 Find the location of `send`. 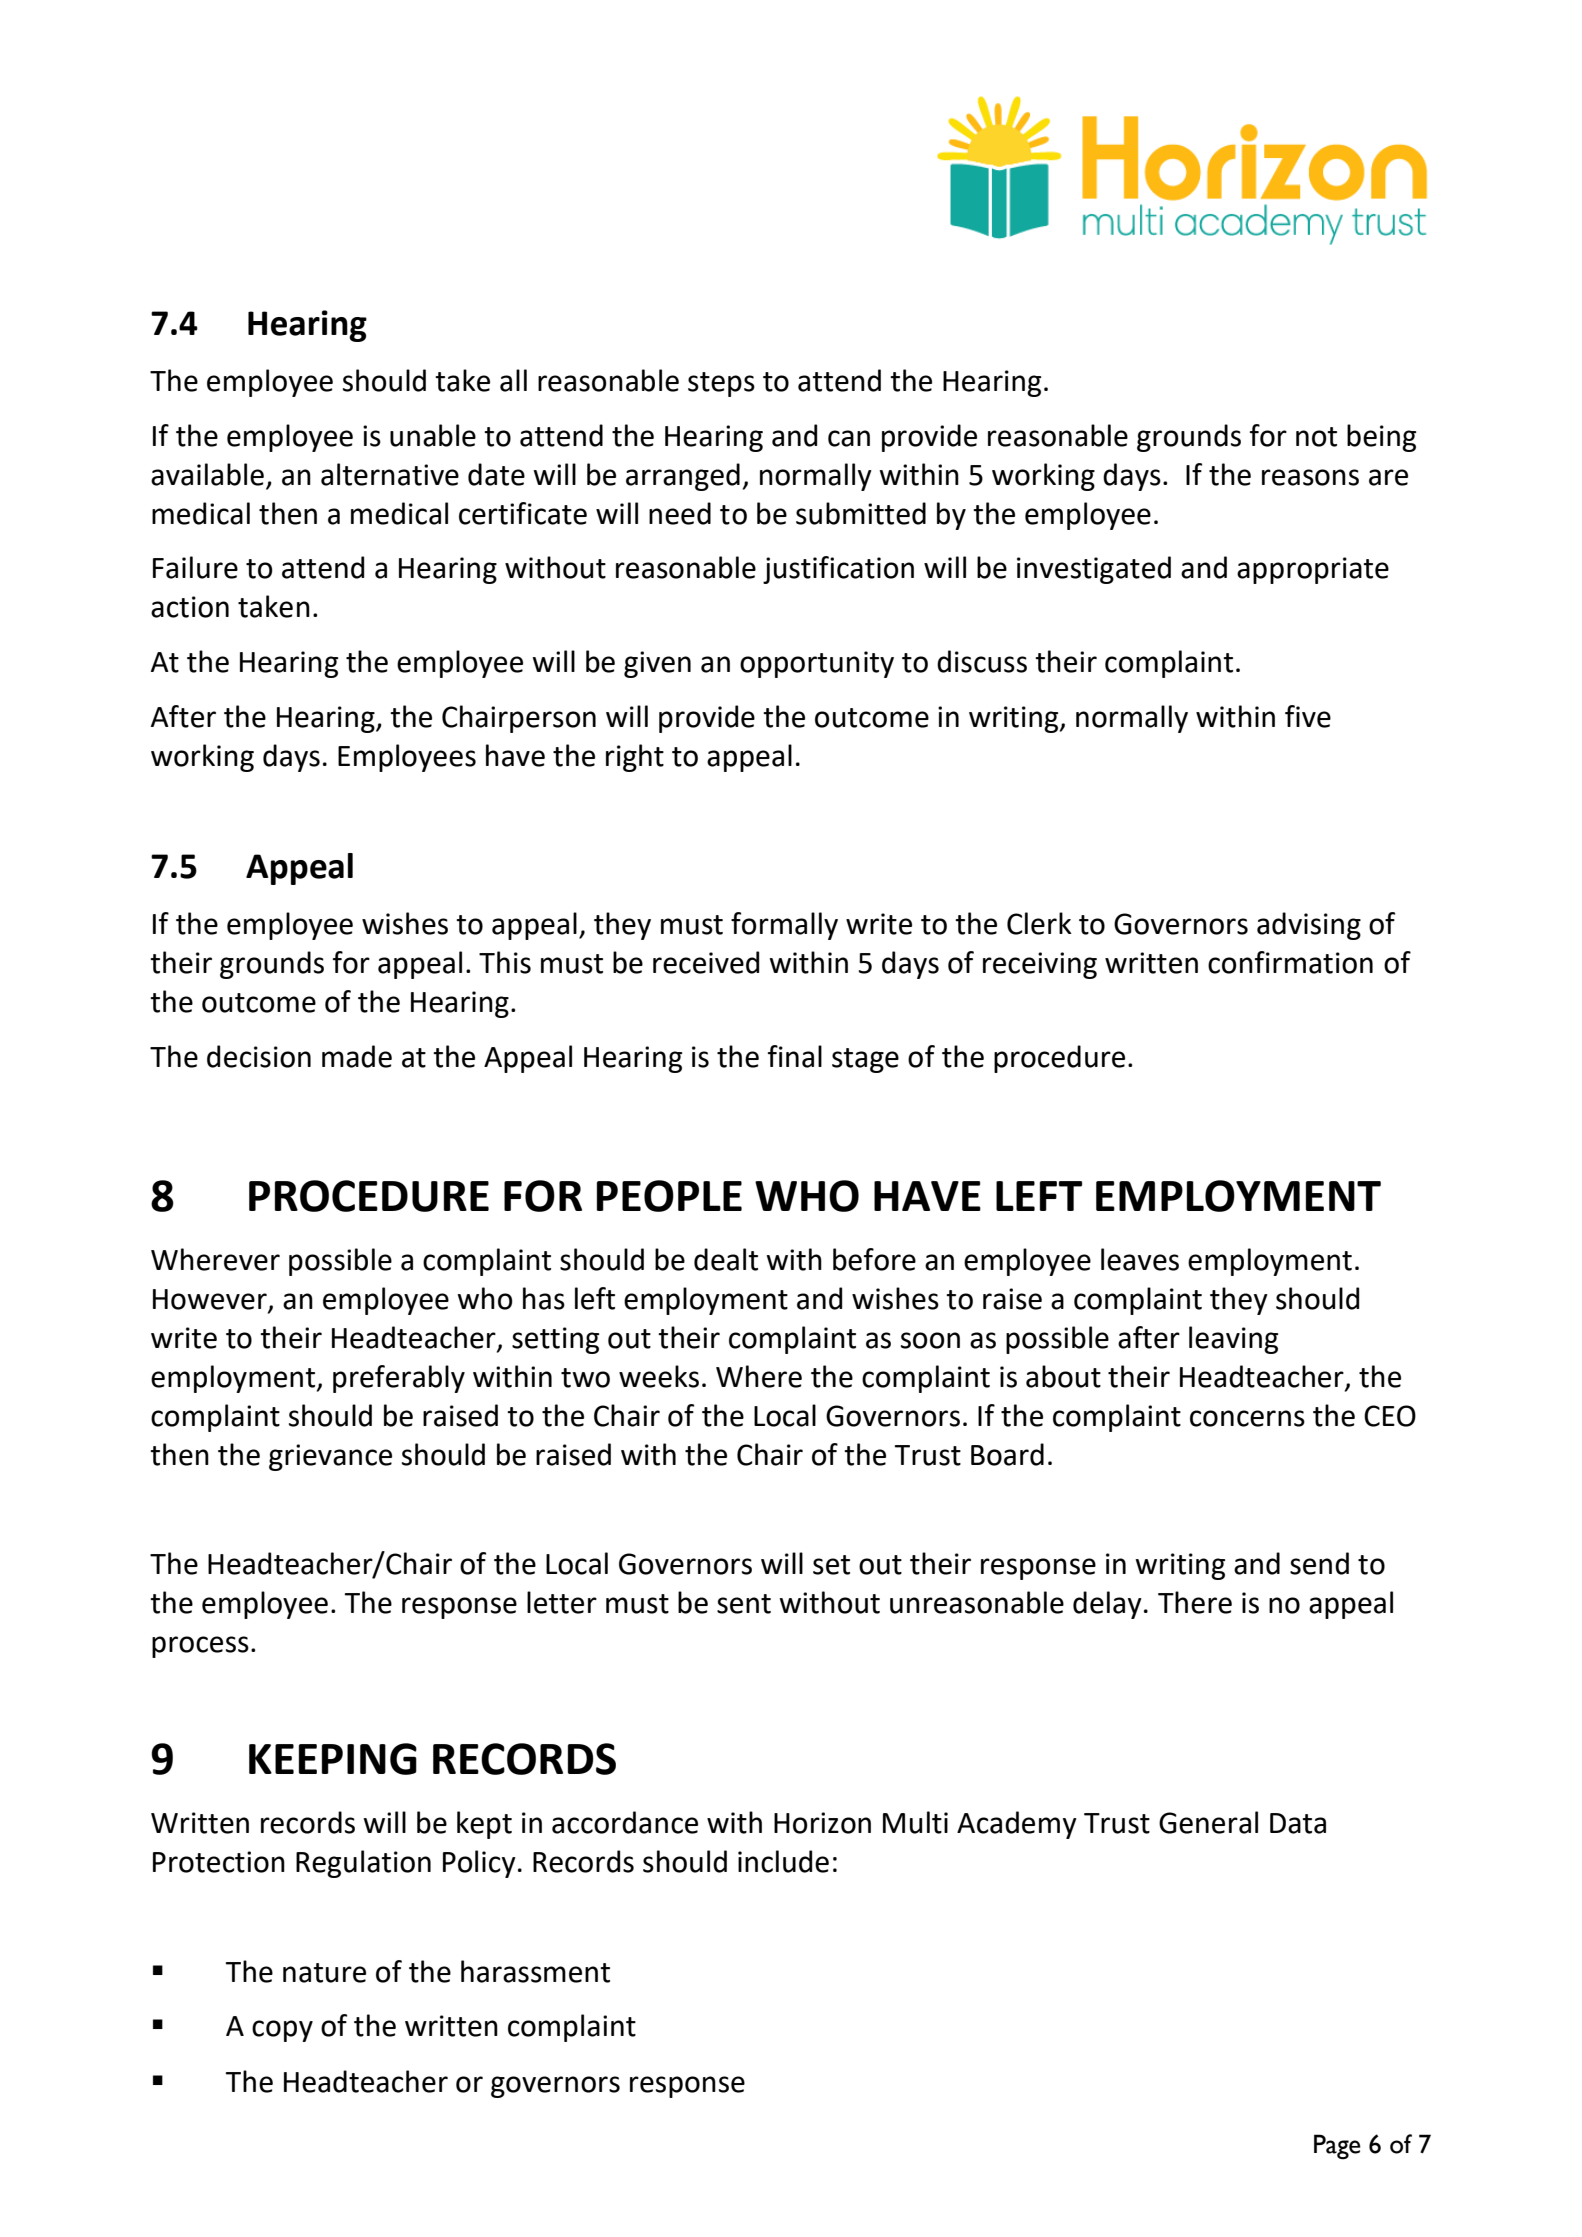

send is located at coordinates (1319, 1563).
